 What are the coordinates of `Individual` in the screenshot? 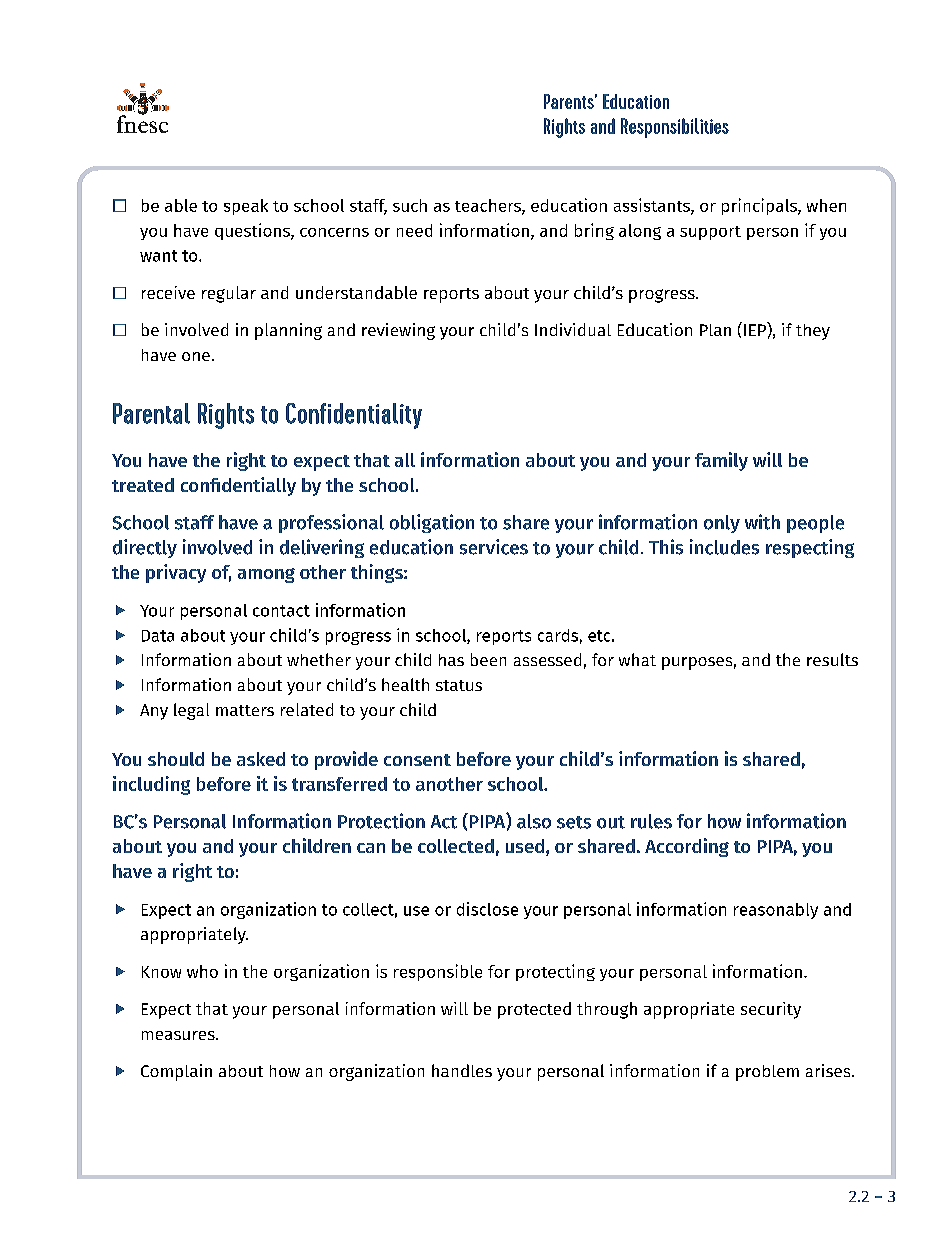 It's located at (573, 329).
